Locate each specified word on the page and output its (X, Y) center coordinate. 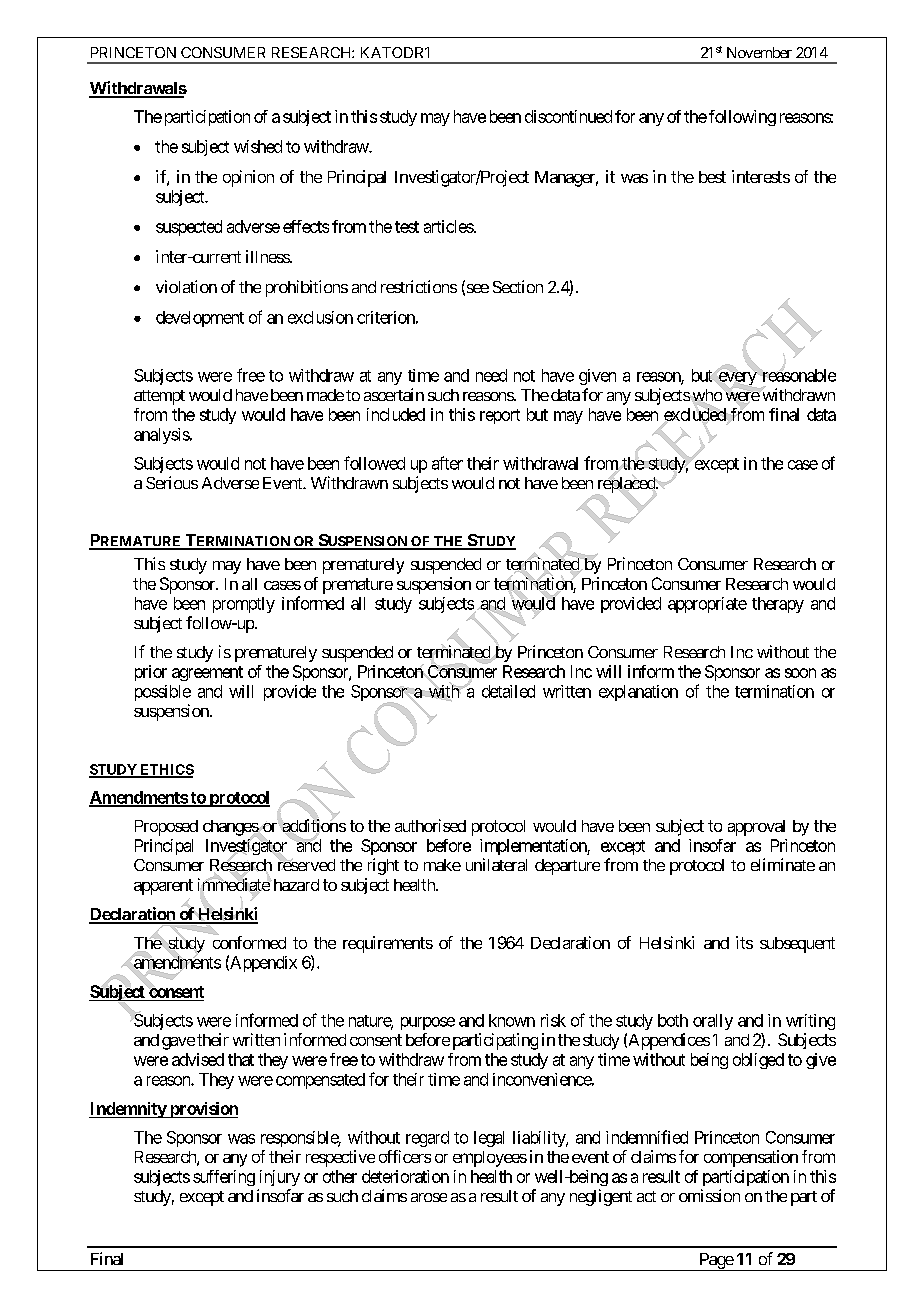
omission (709, 1195)
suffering (224, 1178)
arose (429, 1197)
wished (258, 146)
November (759, 52)
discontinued (568, 116)
